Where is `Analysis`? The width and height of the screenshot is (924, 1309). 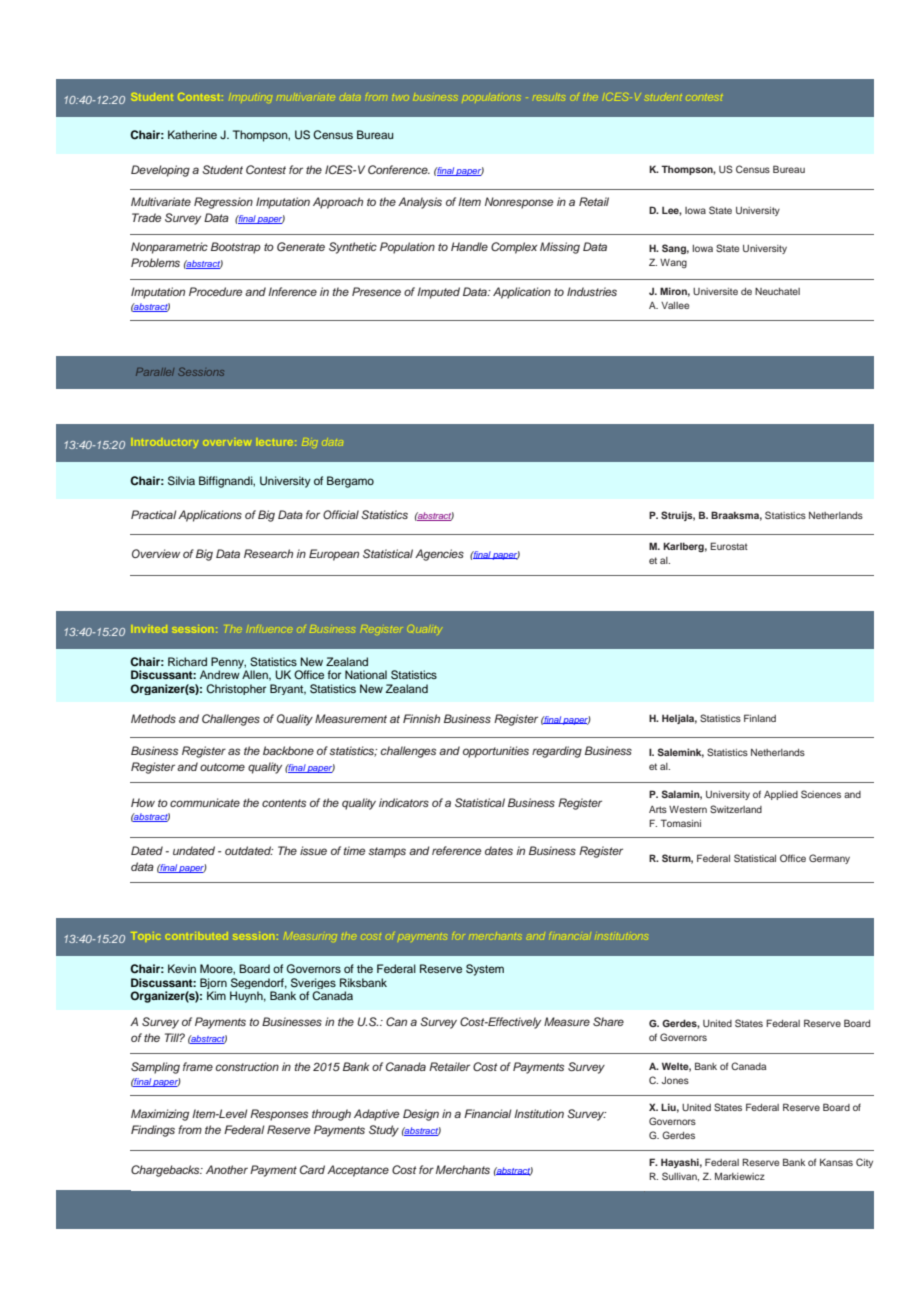
Analysis is located at coordinates (420, 203).
